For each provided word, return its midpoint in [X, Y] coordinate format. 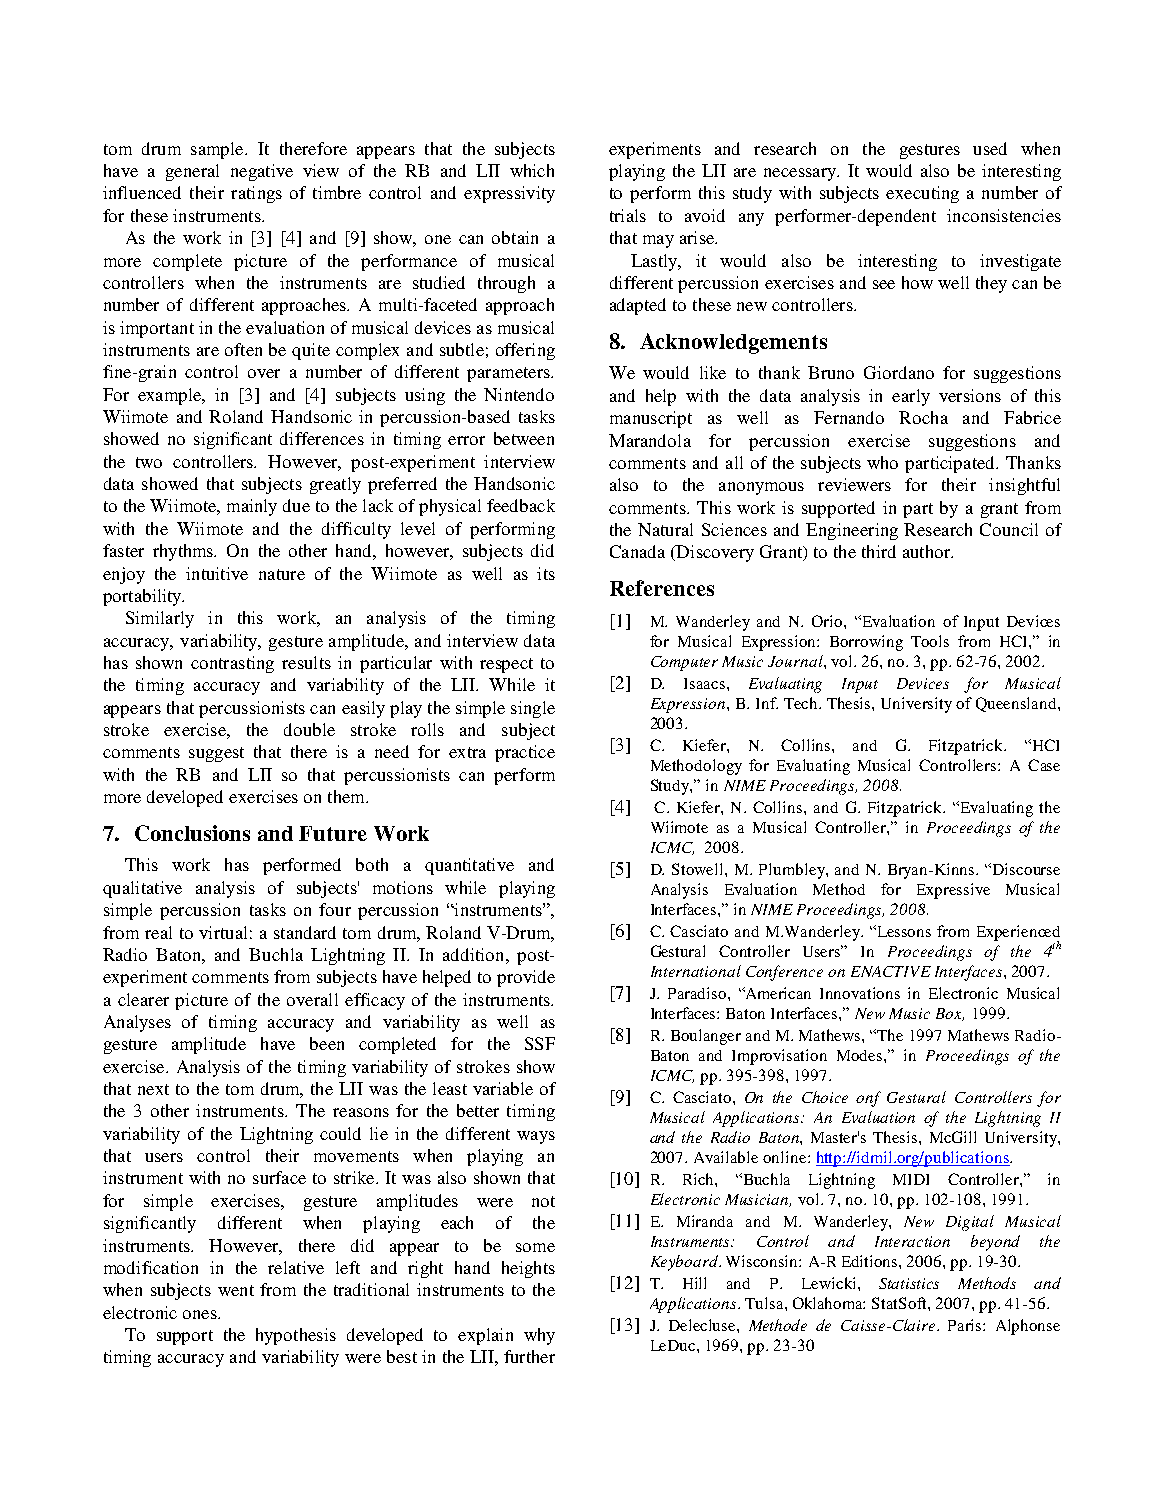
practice [525, 753]
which [532, 170]
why [539, 1336]
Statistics [909, 1283]
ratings [256, 194]
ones [201, 1314]
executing [922, 194]
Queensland [1017, 704]
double [309, 729]
